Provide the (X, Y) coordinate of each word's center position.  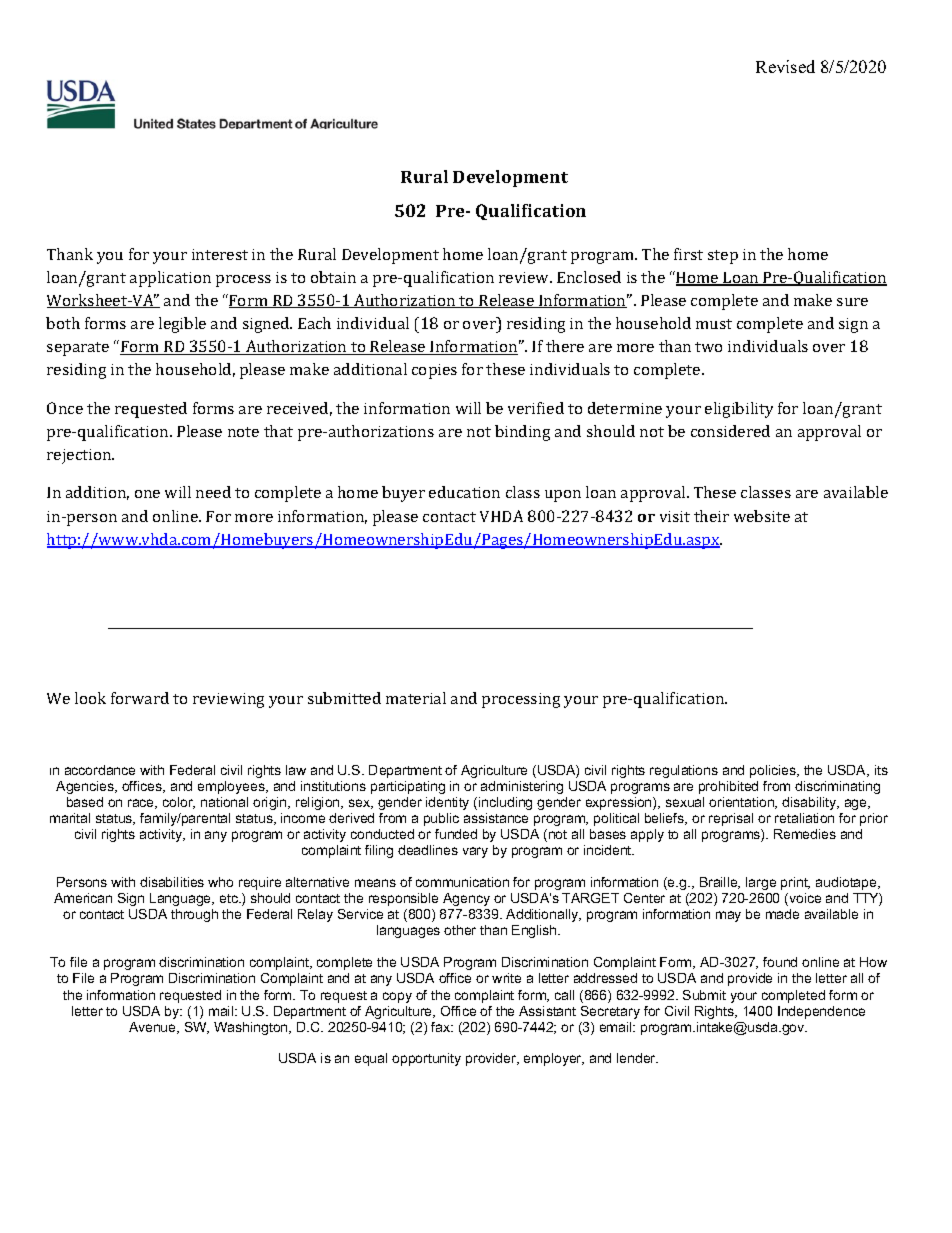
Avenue (154, 1028)
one (147, 494)
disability (810, 803)
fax (442, 1027)
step (723, 257)
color (179, 803)
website (762, 516)
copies (434, 371)
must (714, 324)
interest (220, 254)
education (464, 492)
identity (447, 803)
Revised (785, 66)
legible (182, 325)
